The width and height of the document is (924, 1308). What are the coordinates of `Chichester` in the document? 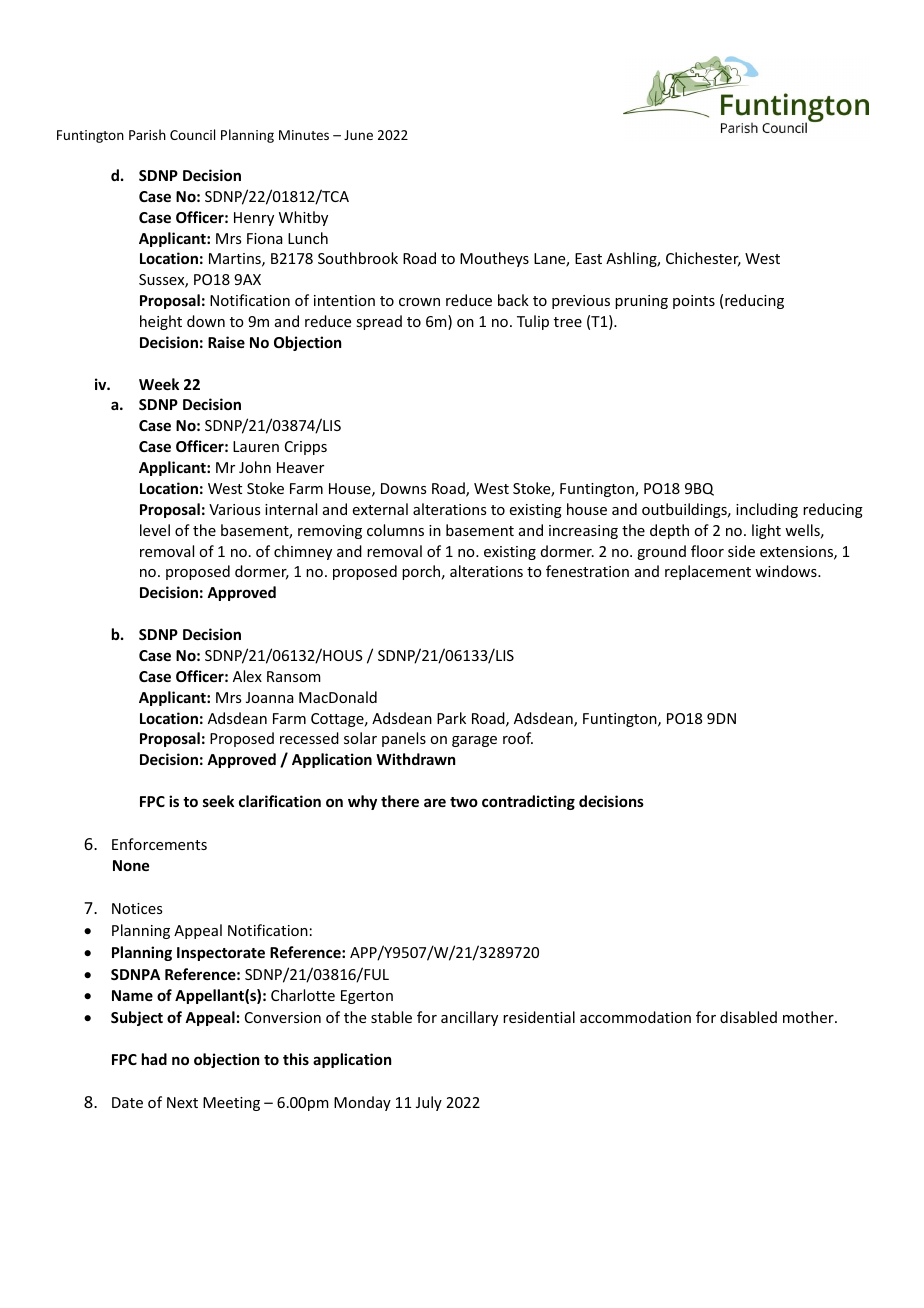 It's located at (703, 259).
